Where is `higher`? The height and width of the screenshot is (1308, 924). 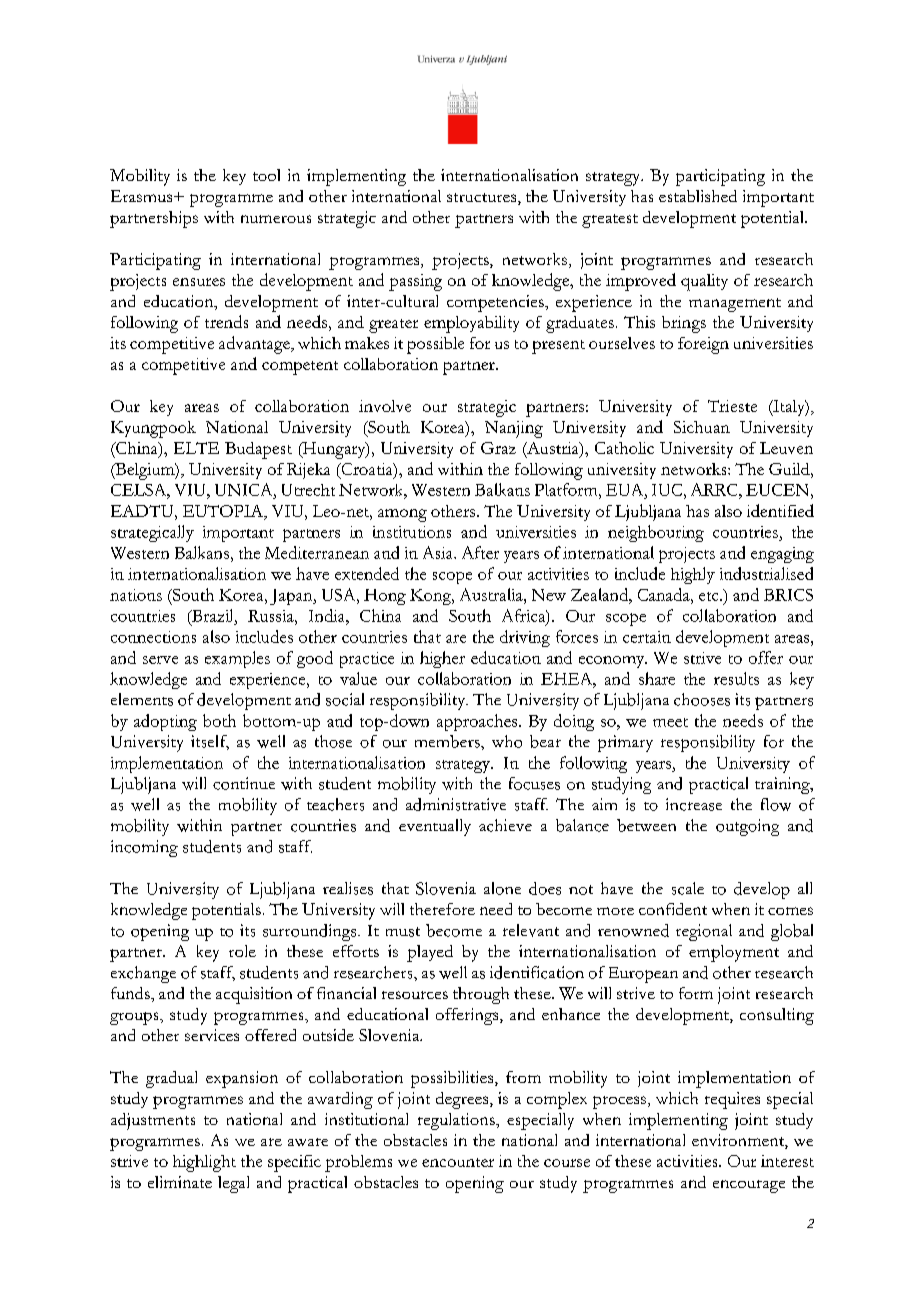
higher is located at coordinates (442, 659).
